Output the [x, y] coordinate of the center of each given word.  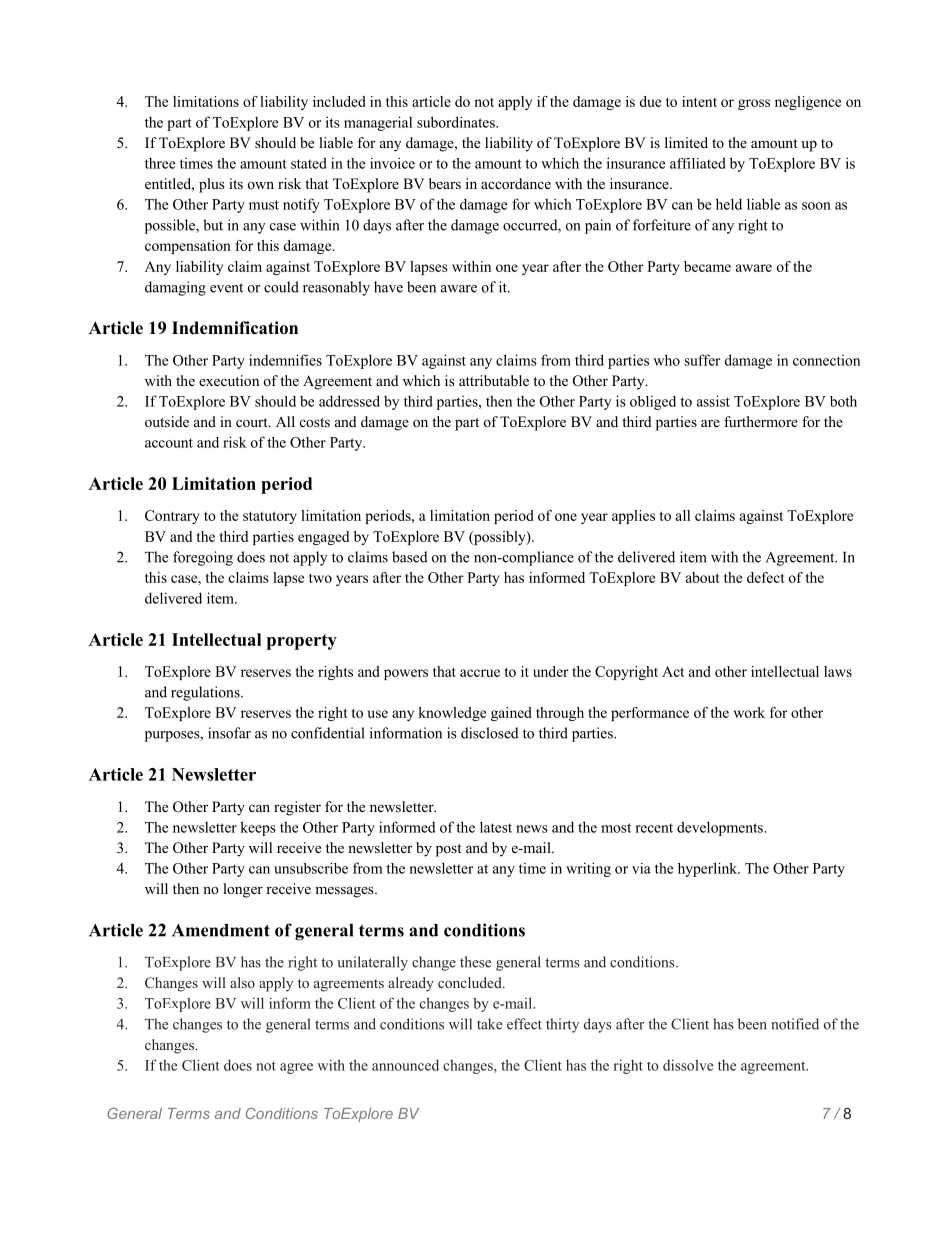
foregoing [203, 558]
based [410, 557]
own [261, 185]
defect [766, 577]
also [242, 982]
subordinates [457, 122]
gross [754, 104]
